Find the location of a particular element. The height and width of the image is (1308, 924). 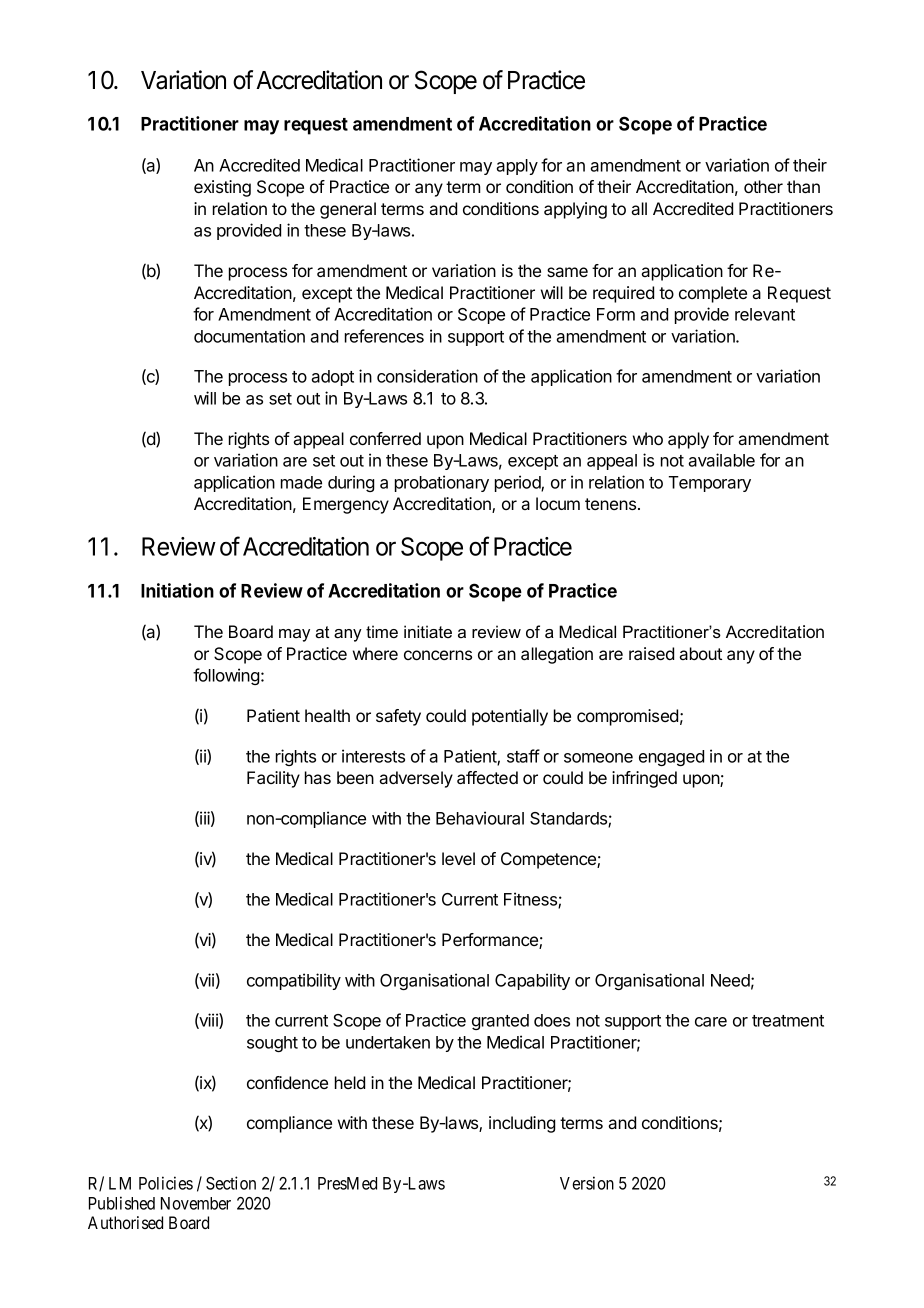

other is located at coordinates (763, 186).
